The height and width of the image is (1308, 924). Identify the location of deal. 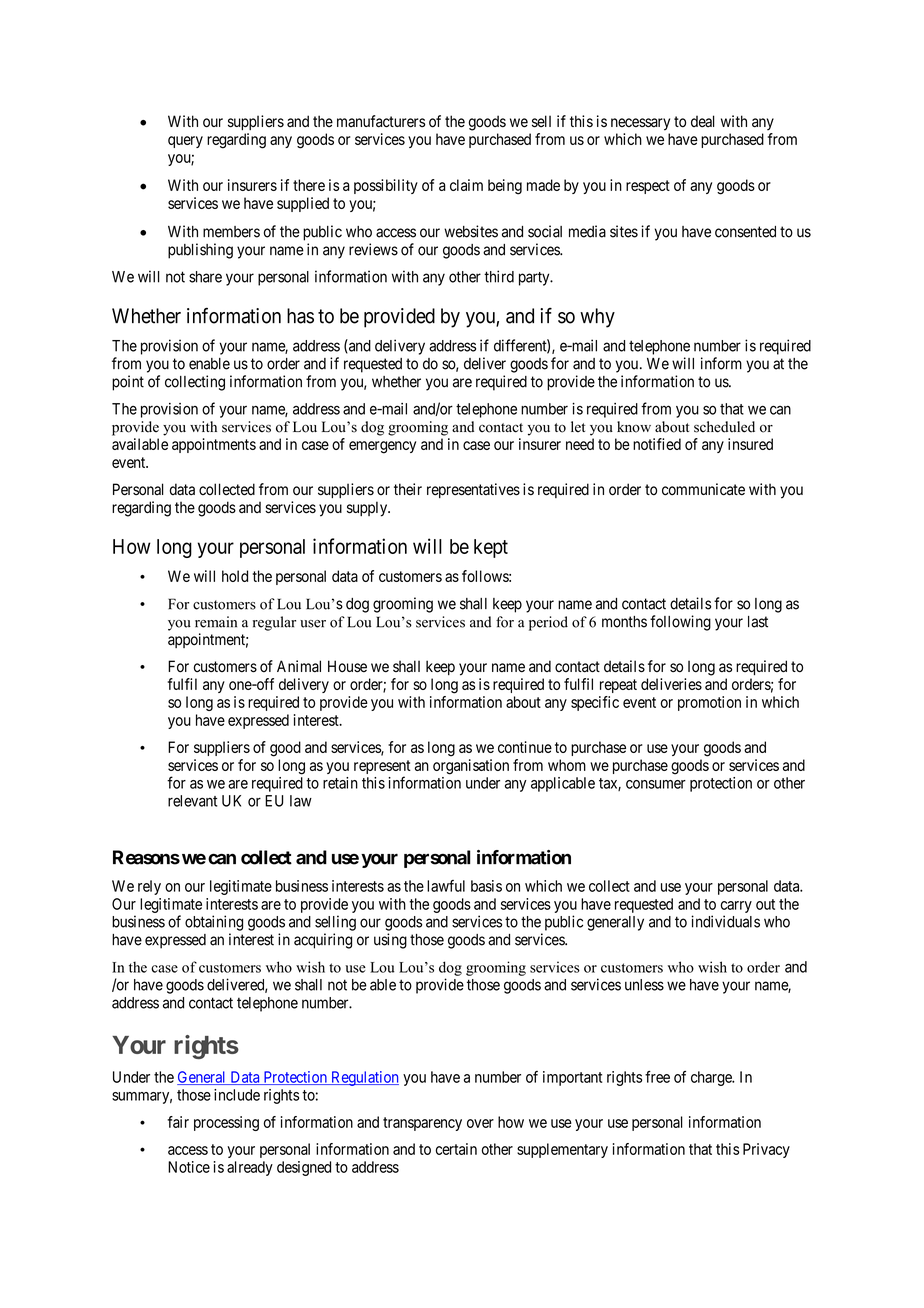
(703, 121).
